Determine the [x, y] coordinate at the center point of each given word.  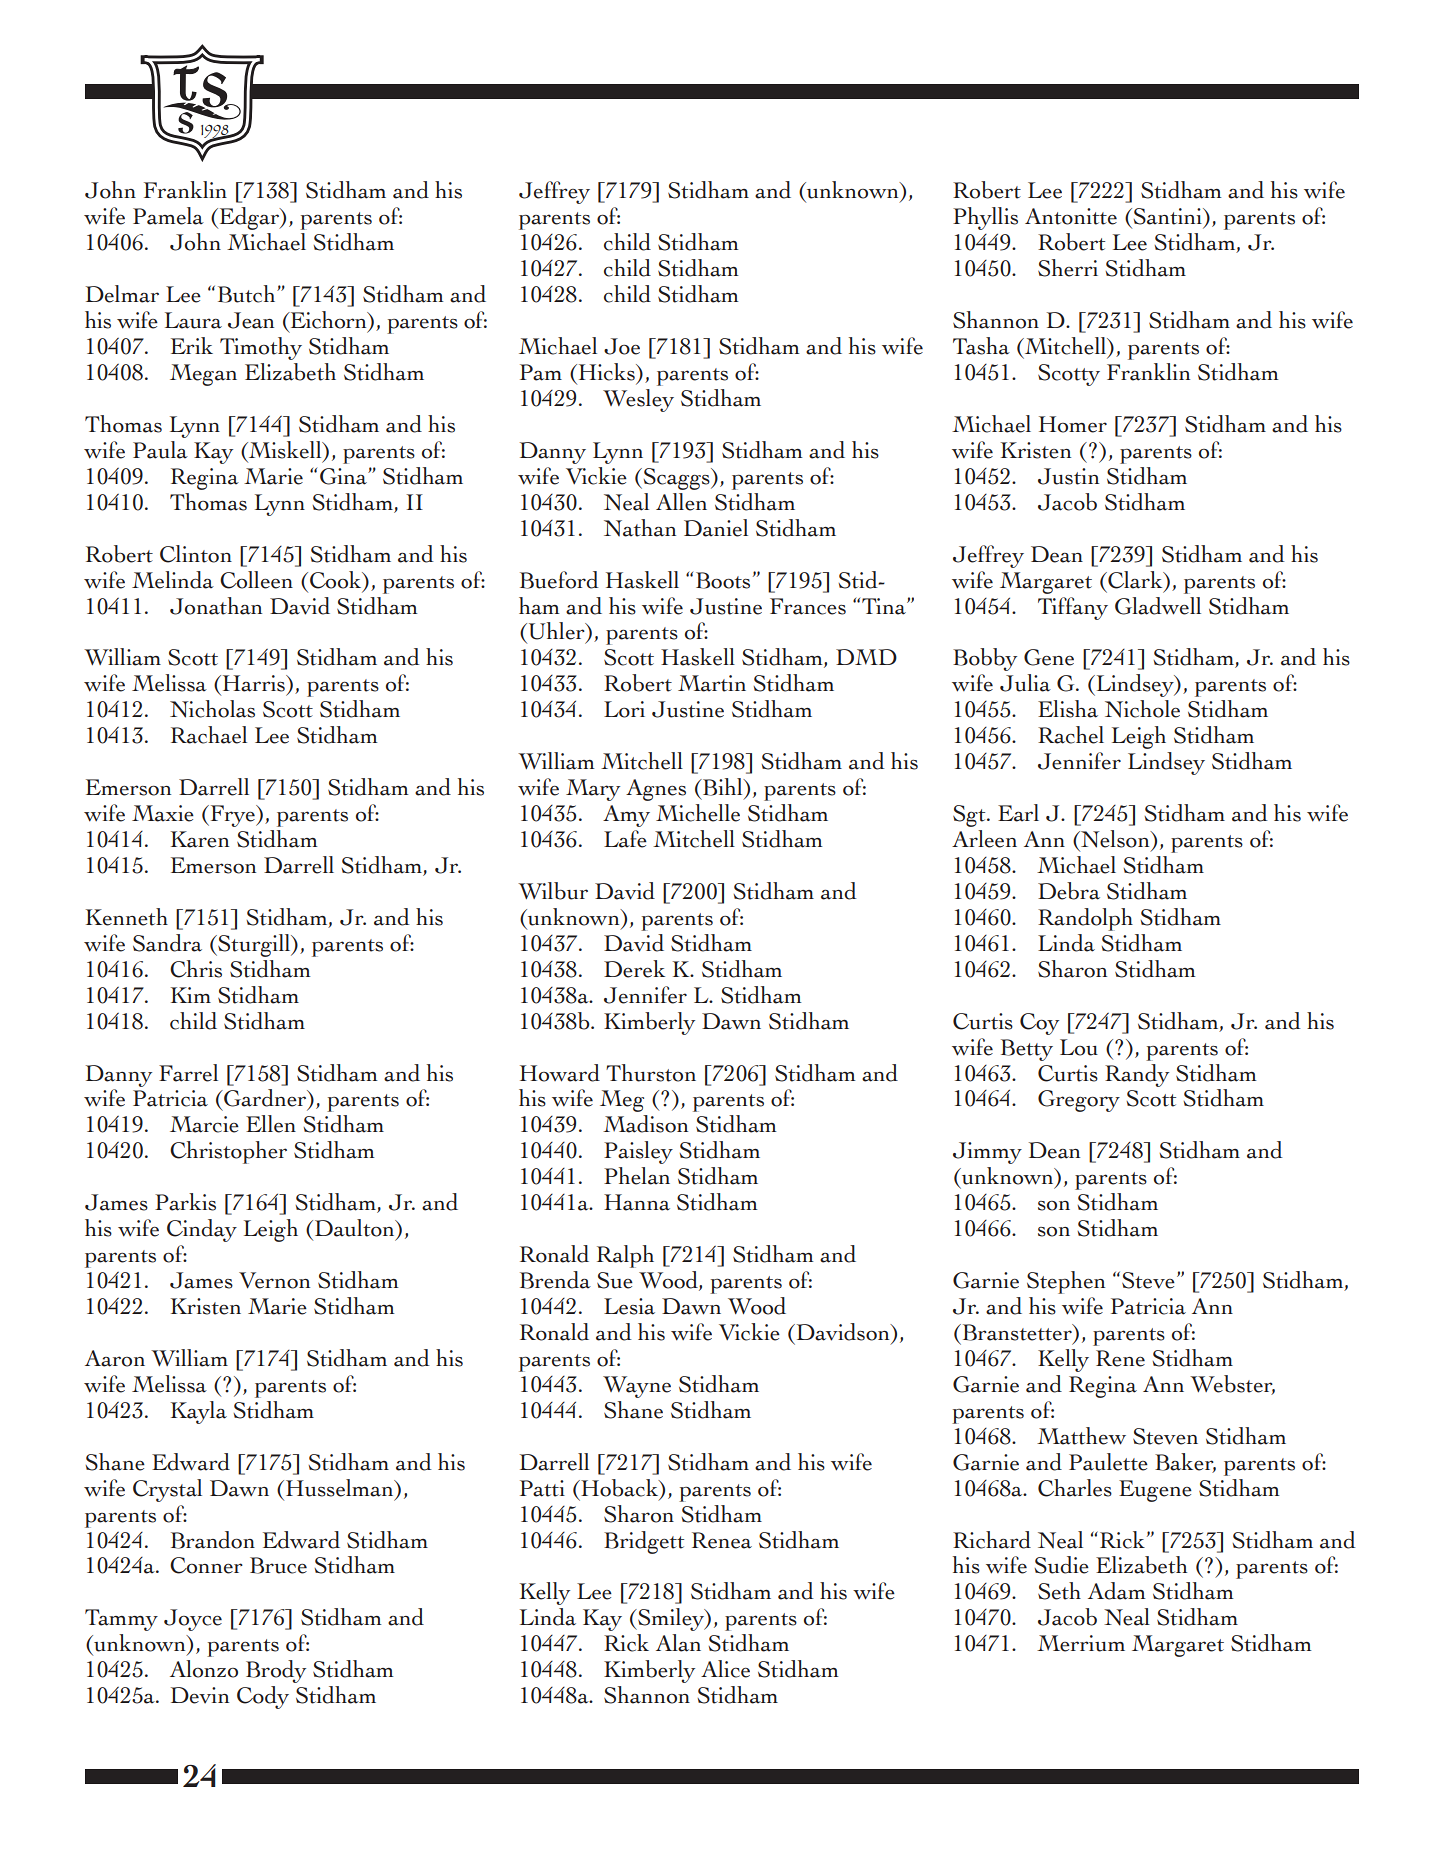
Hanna [637, 1202]
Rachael [209, 735]
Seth [1059, 1591]
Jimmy [987, 1153]
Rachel [1071, 735]
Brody [276, 1671]
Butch [248, 294]
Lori [624, 709]
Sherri [1068, 268]
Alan [678, 1643]
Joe [622, 346]
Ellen [271, 1124]
